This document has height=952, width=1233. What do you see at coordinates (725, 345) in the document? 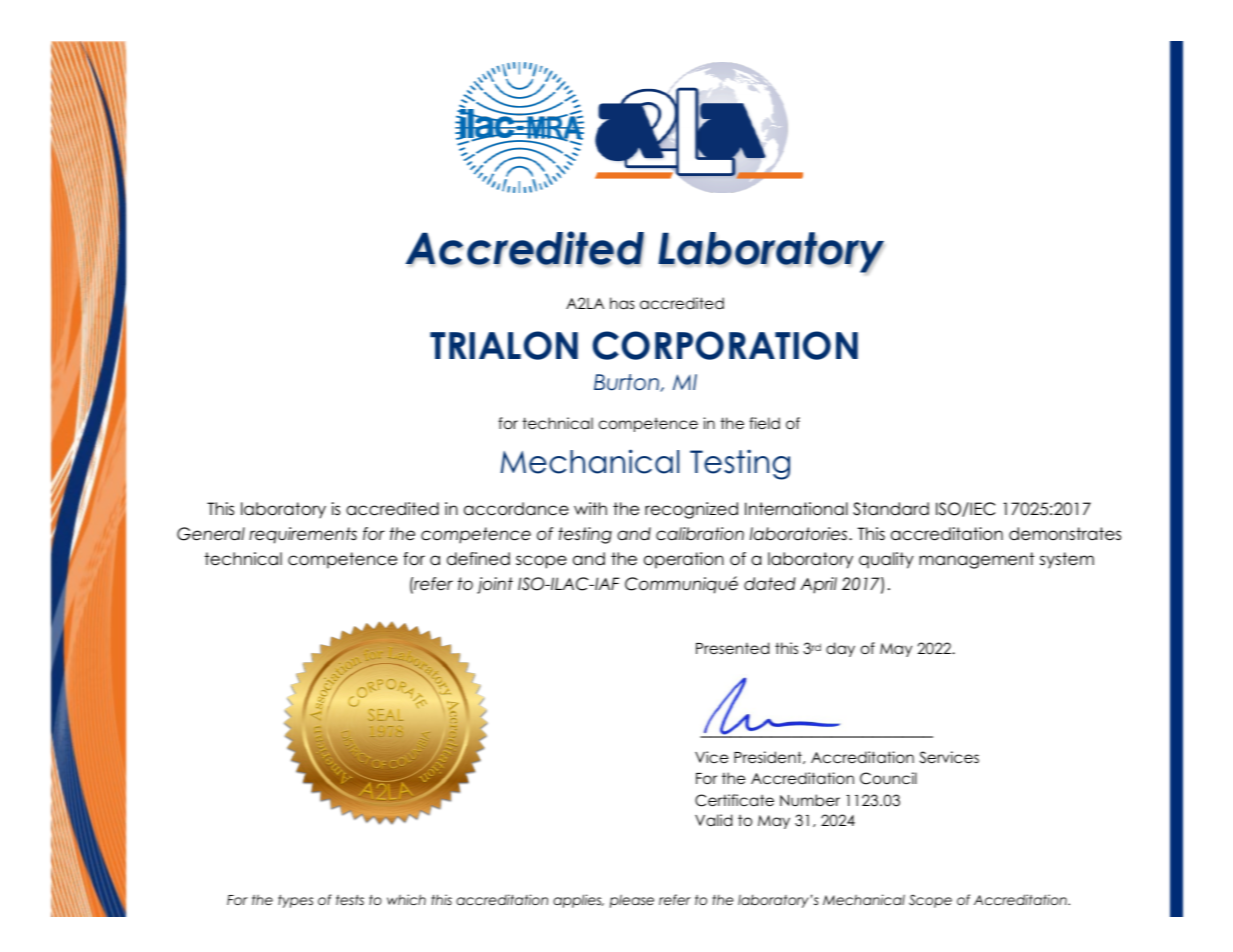
I see `CORPORATION` at bounding box center [725, 345].
